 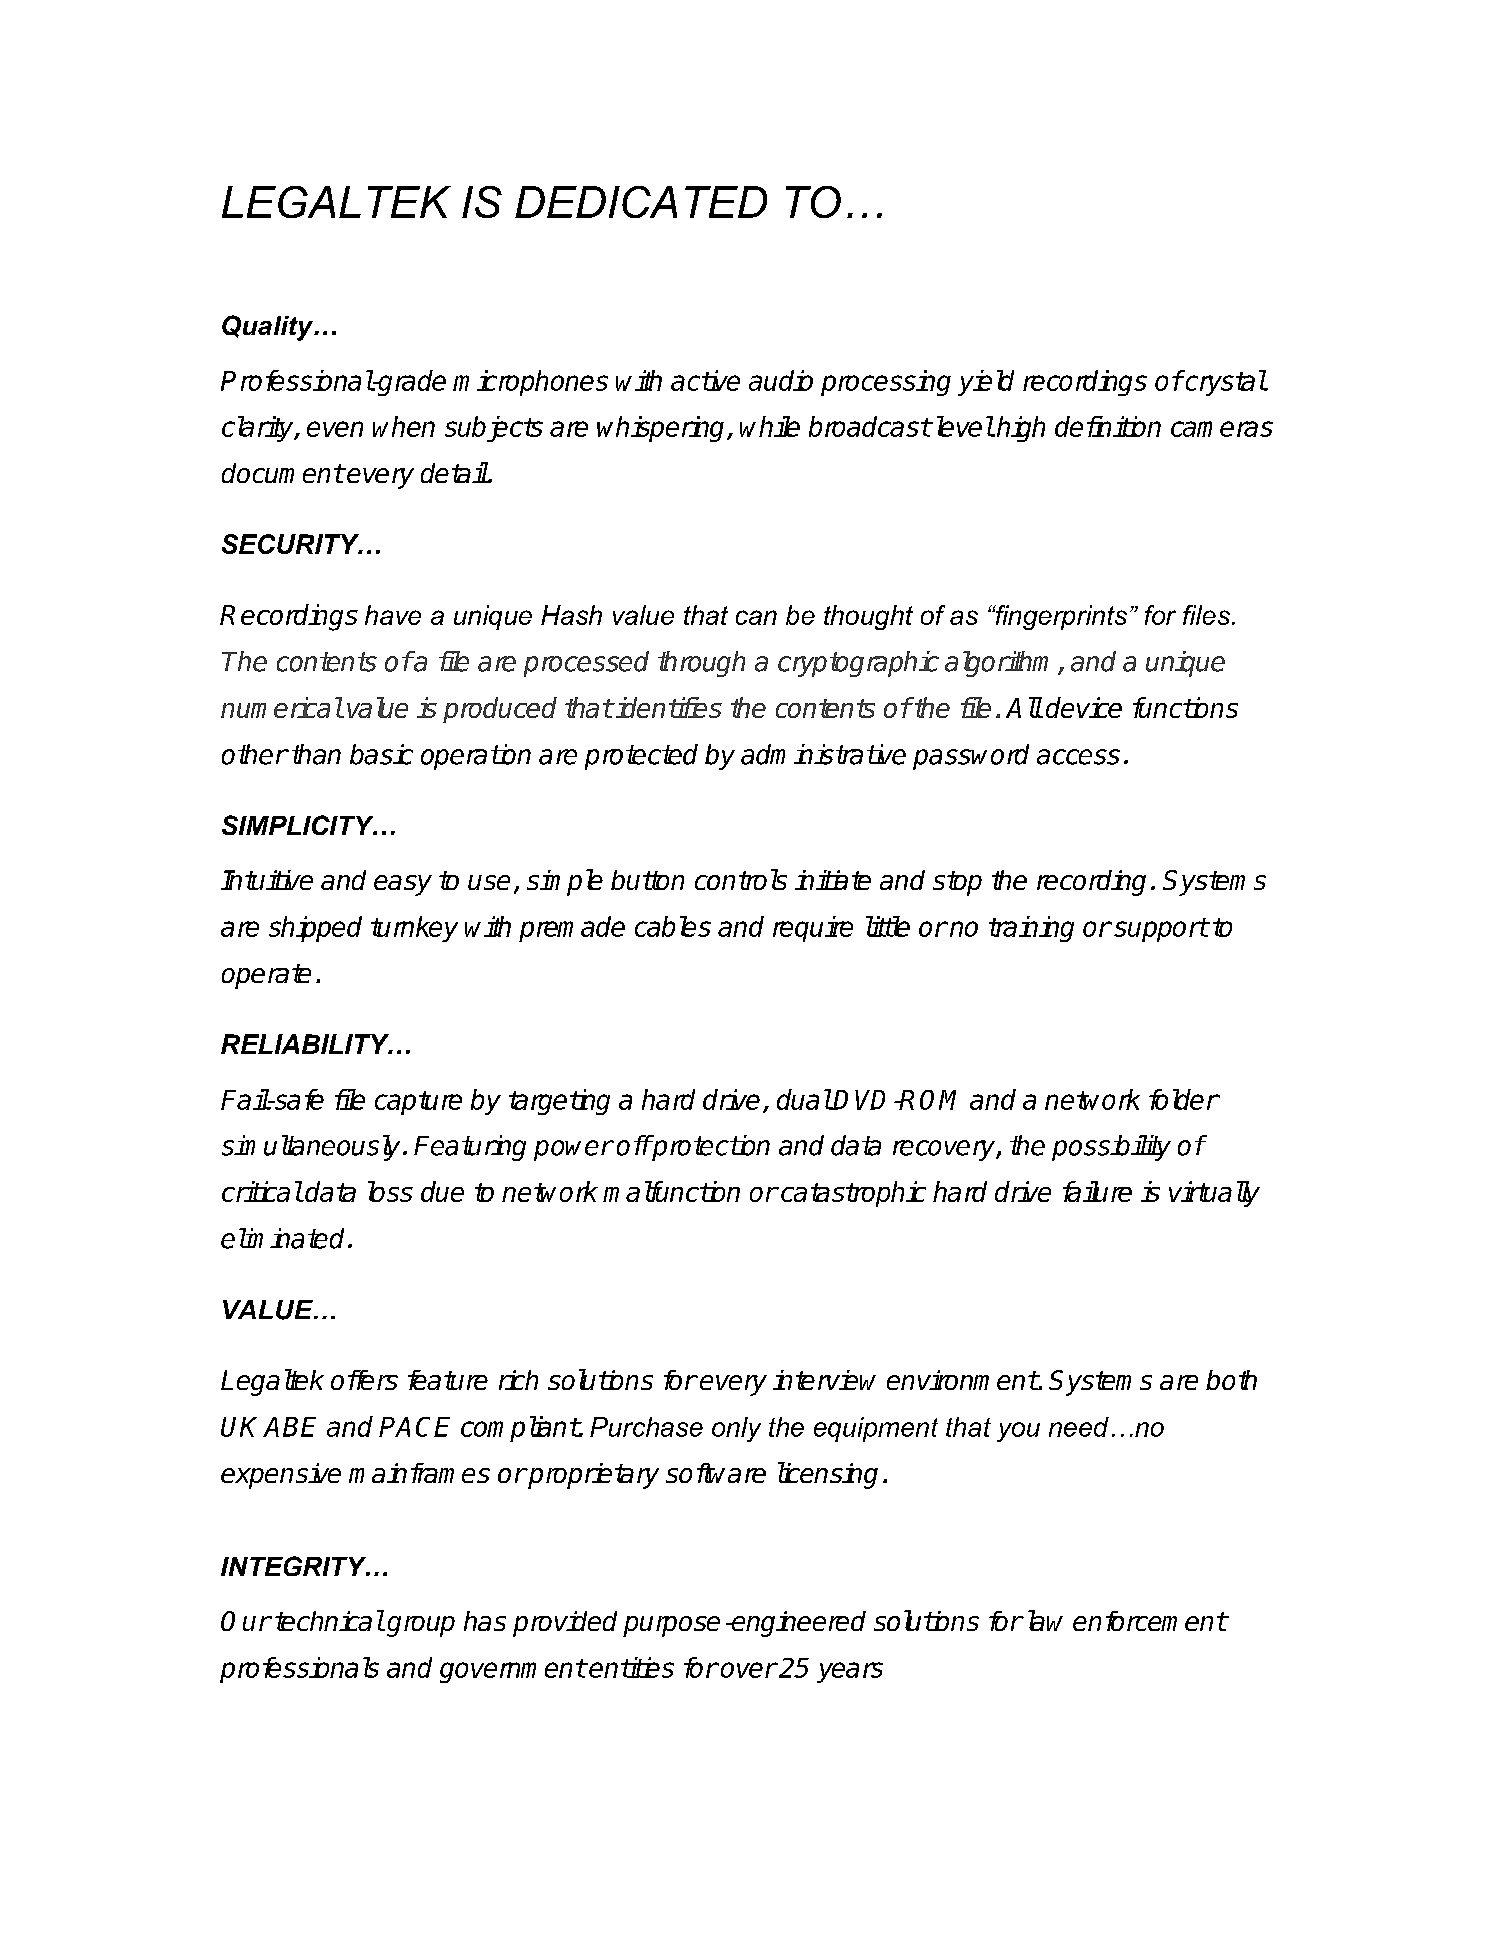 I want to click on group, so click(x=421, y=1626).
